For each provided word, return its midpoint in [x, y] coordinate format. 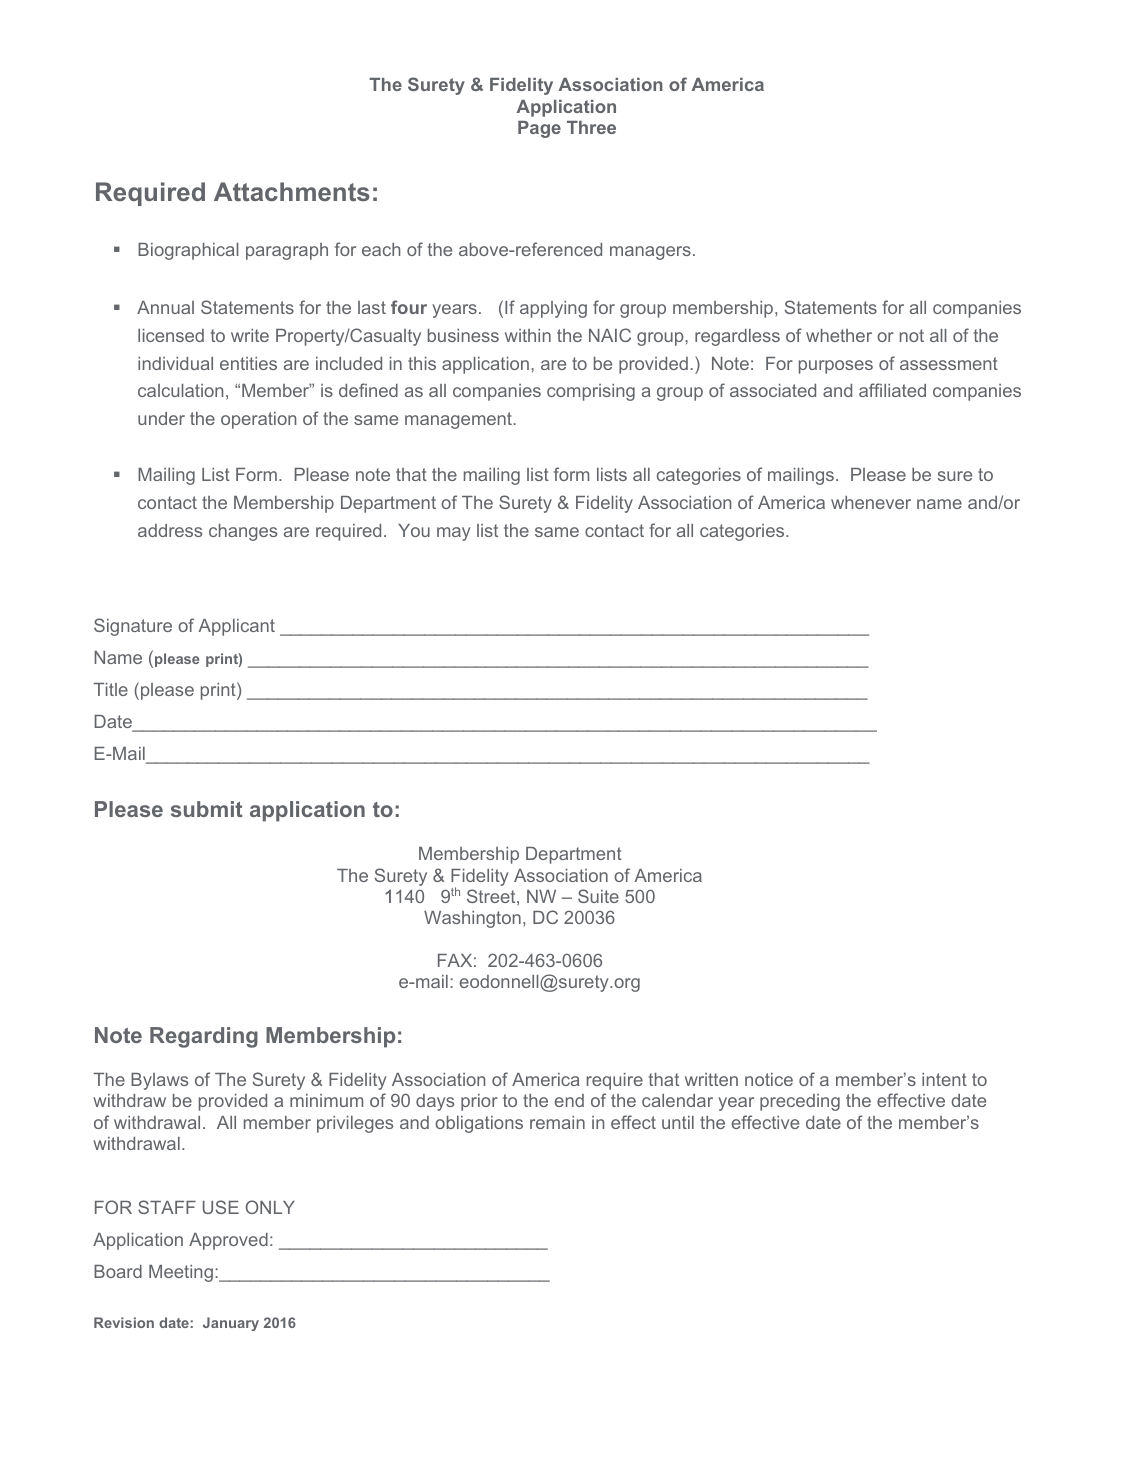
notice [769, 1079]
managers [650, 253]
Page [539, 129]
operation [258, 420]
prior [479, 1102]
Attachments [292, 191]
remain [557, 1122]
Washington [472, 919]
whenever [871, 502]
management [459, 420]
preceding [800, 1102]
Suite [598, 896]
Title [111, 689]
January [231, 1324]
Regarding [204, 1037]
